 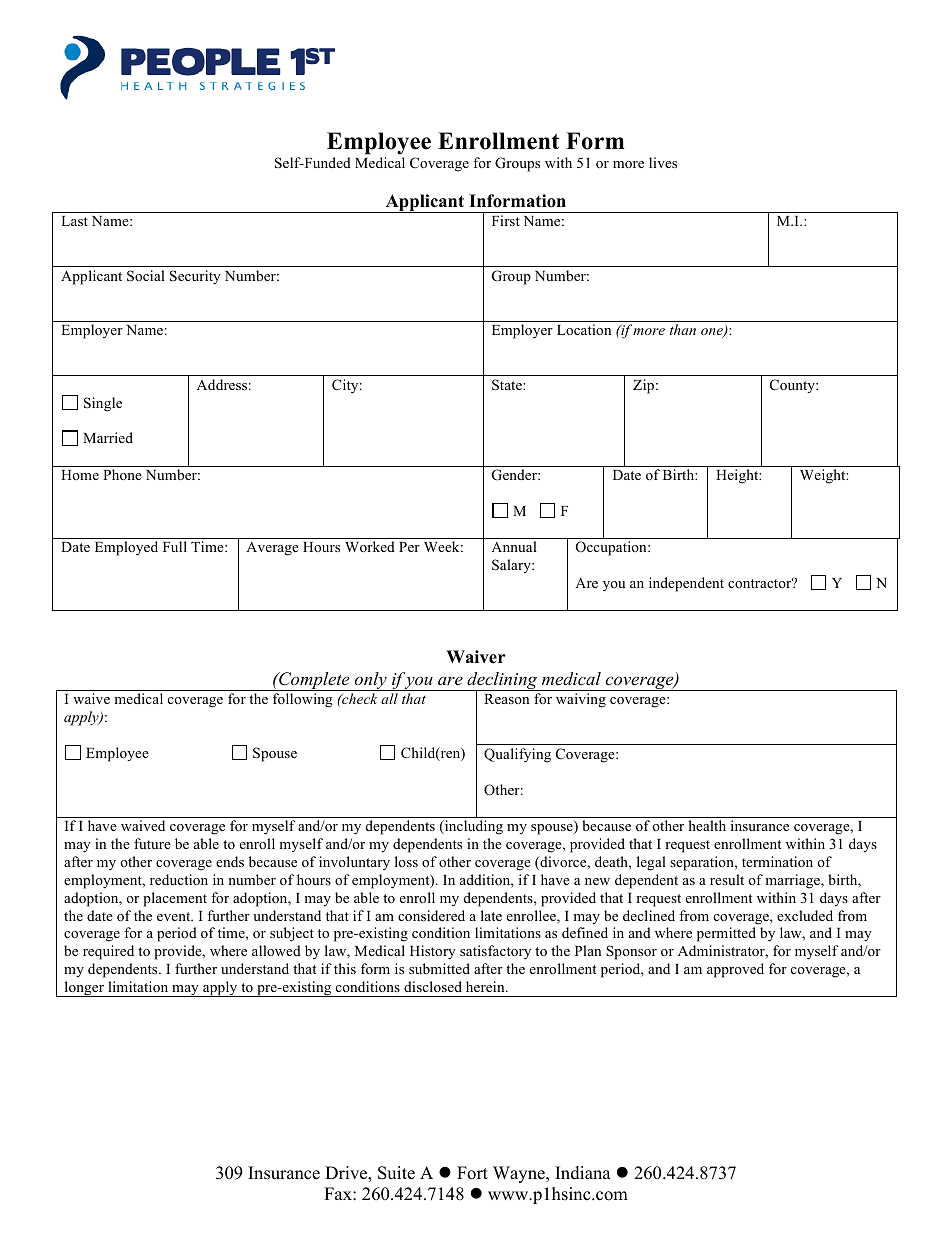 I want to click on Married, so click(x=108, y=437).
